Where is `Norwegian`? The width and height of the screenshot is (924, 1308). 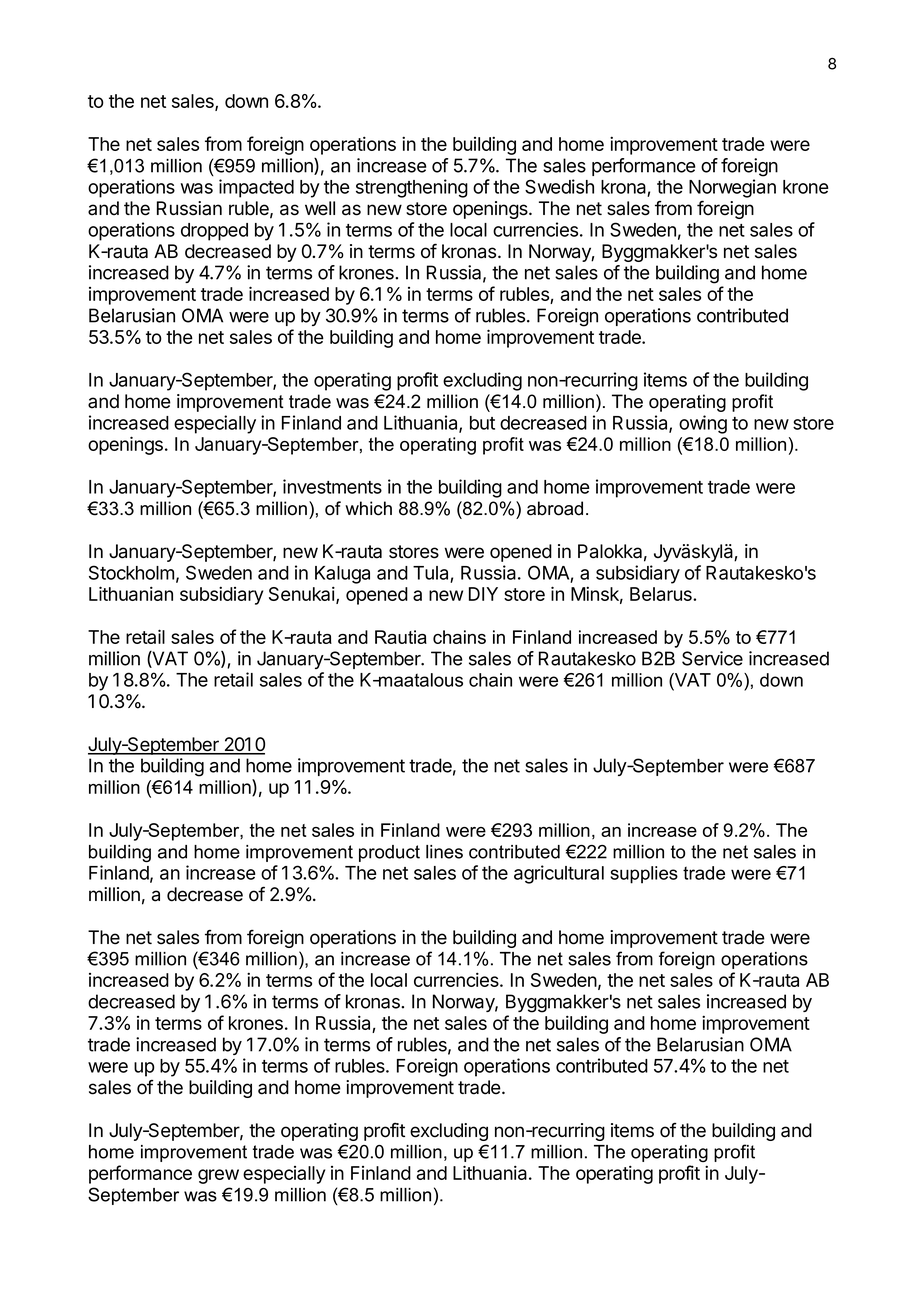 Norwegian is located at coordinates (732, 188).
